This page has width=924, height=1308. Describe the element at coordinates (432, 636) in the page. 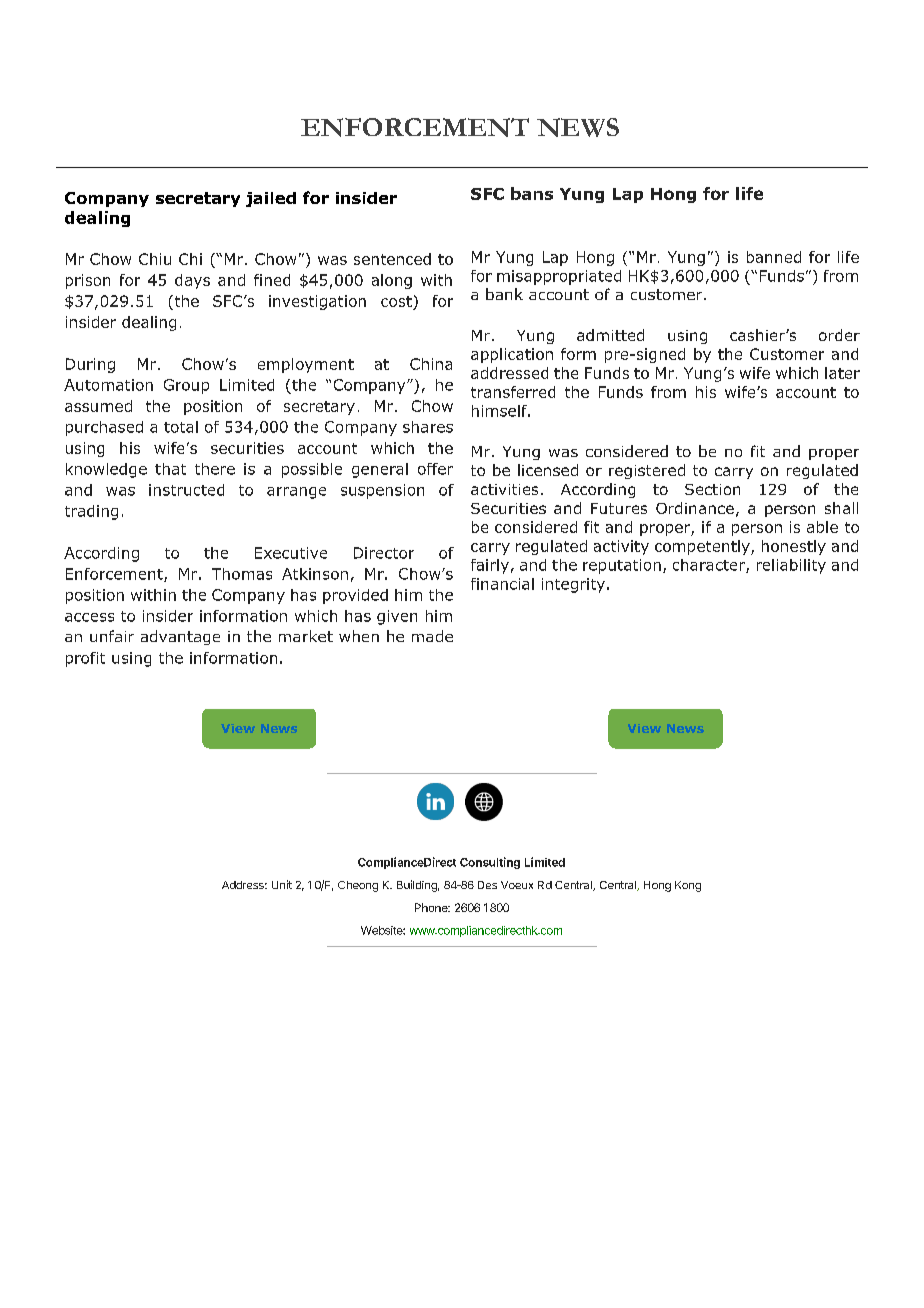

I see `made` at that location.
